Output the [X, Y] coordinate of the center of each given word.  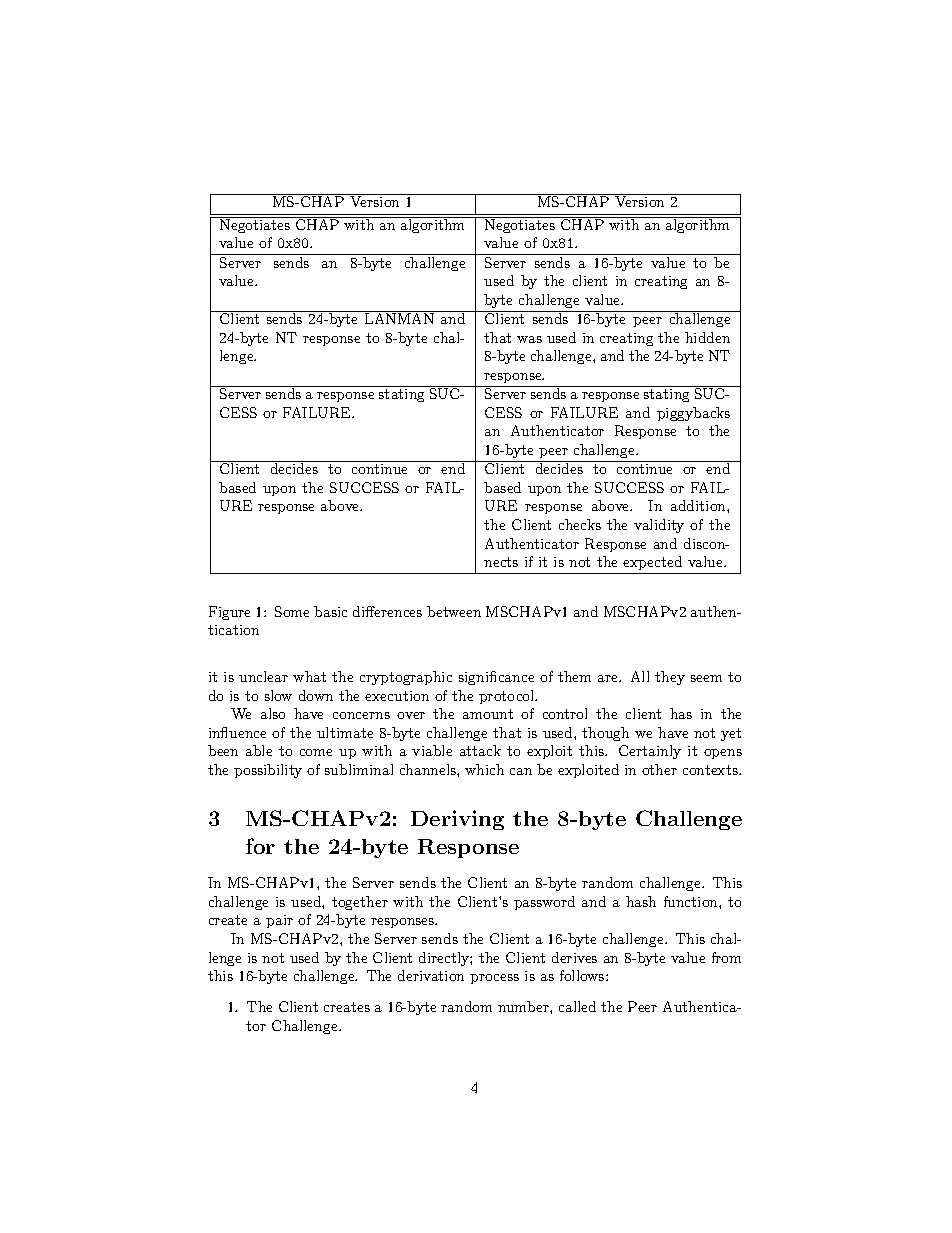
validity [659, 526]
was [529, 339]
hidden [707, 337]
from [726, 957]
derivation [431, 975]
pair [279, 921]
